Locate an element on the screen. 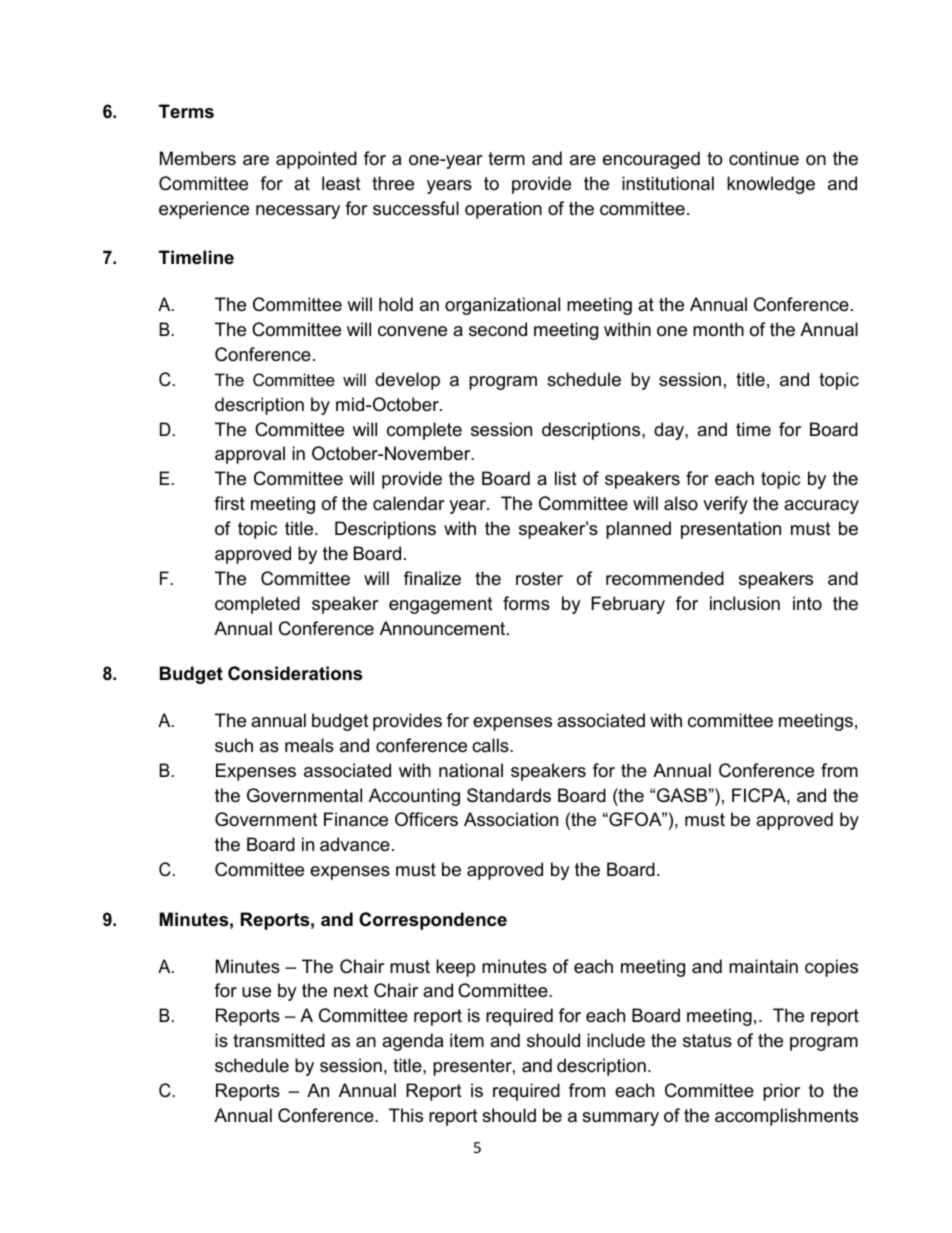 The image size is (952, 1233). approval is located at coordinates (250, 455).
